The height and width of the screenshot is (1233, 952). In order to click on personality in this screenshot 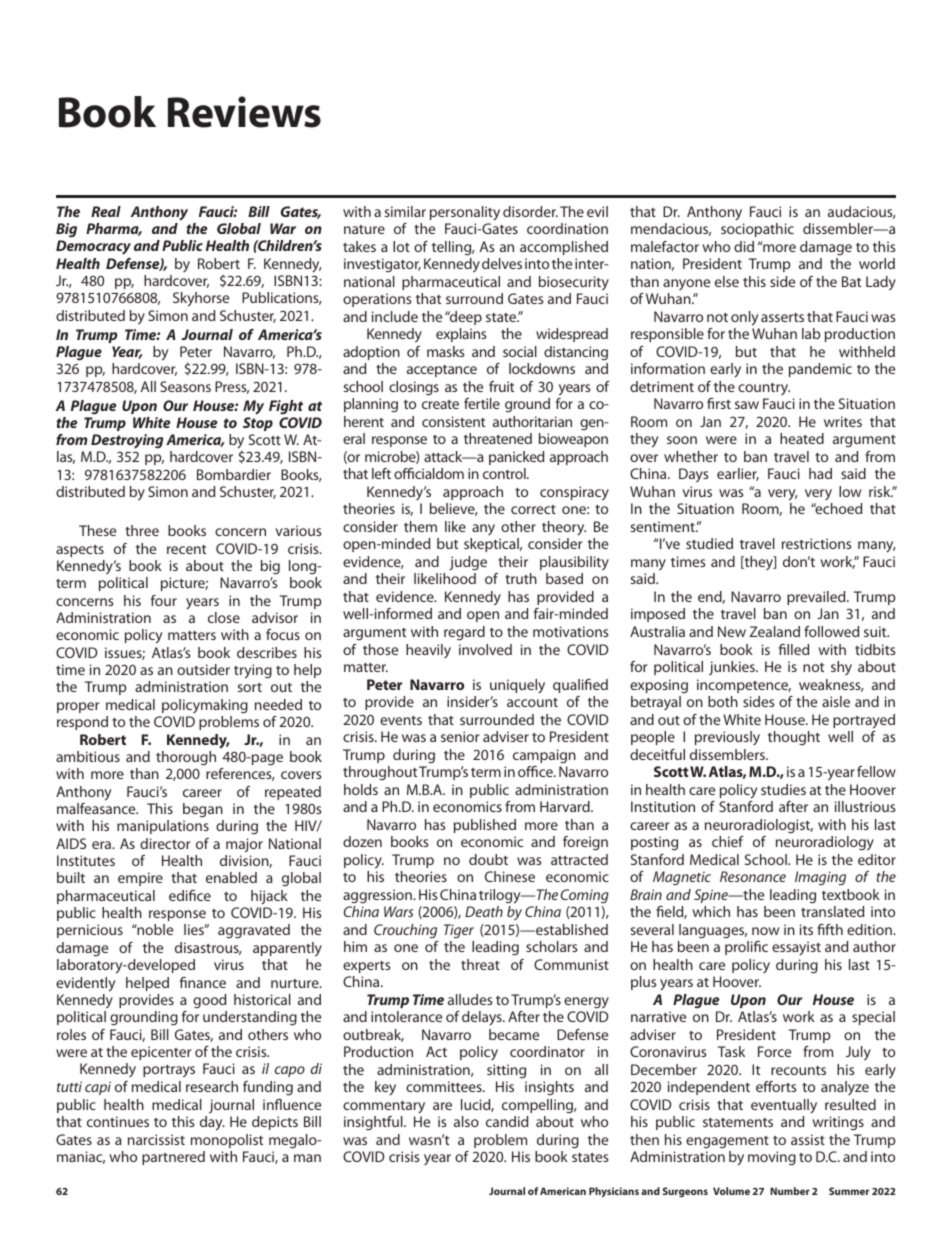, I will do `click(465, 213)`.
